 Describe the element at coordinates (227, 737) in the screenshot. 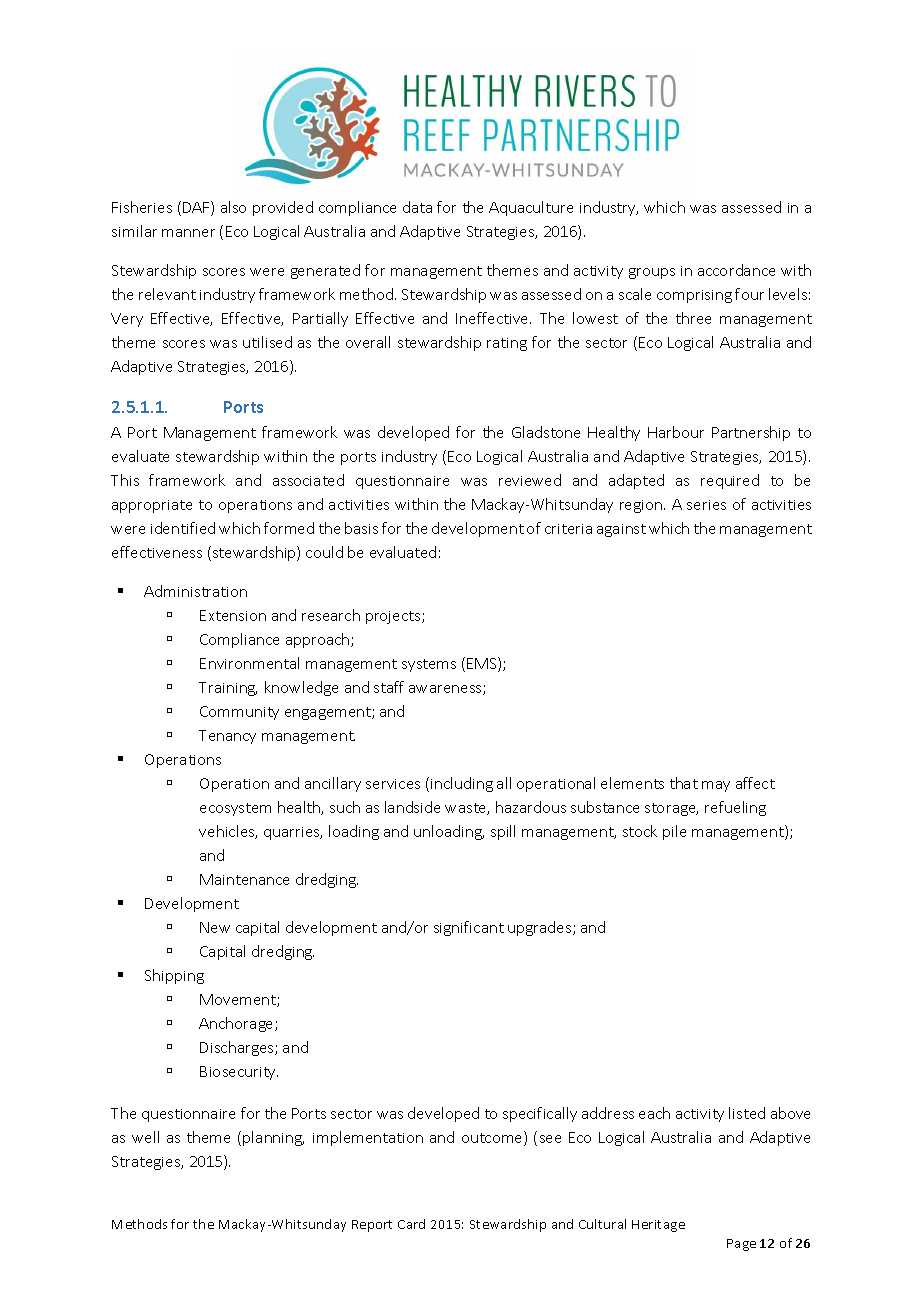

I see `Tenancy` at that location.
